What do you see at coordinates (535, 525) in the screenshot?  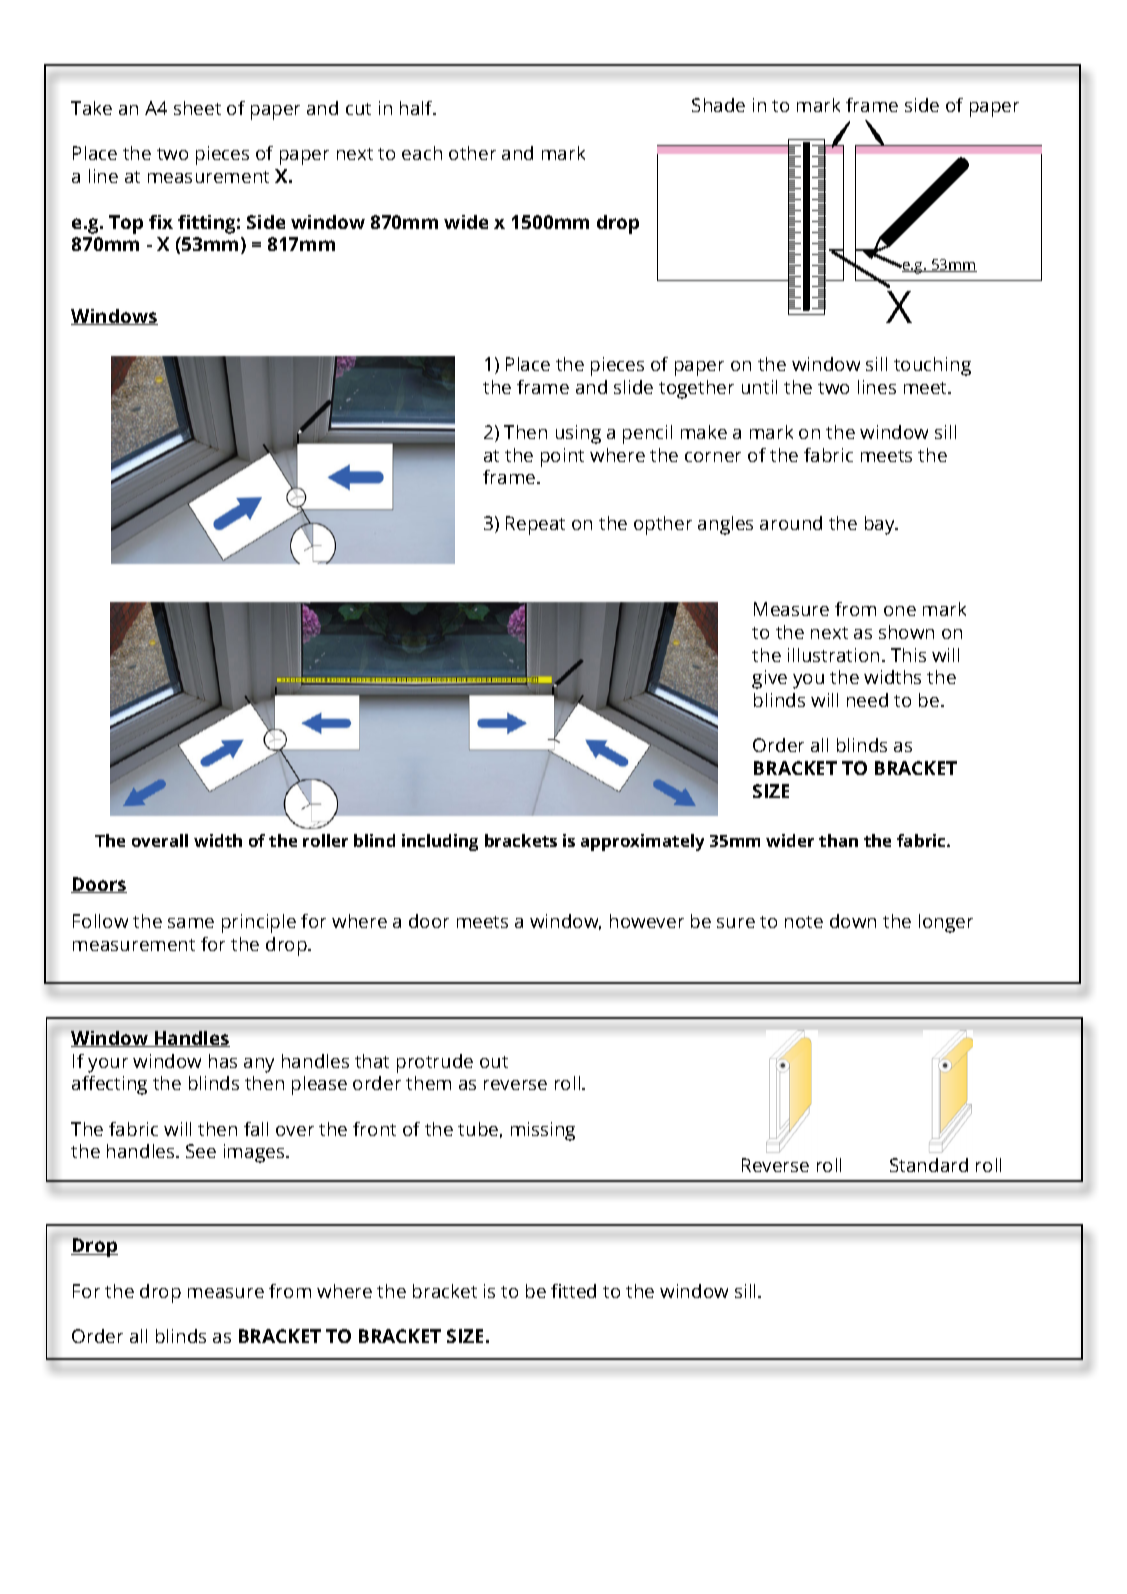 I see `Repeat` at bounding box center [535, 525].
